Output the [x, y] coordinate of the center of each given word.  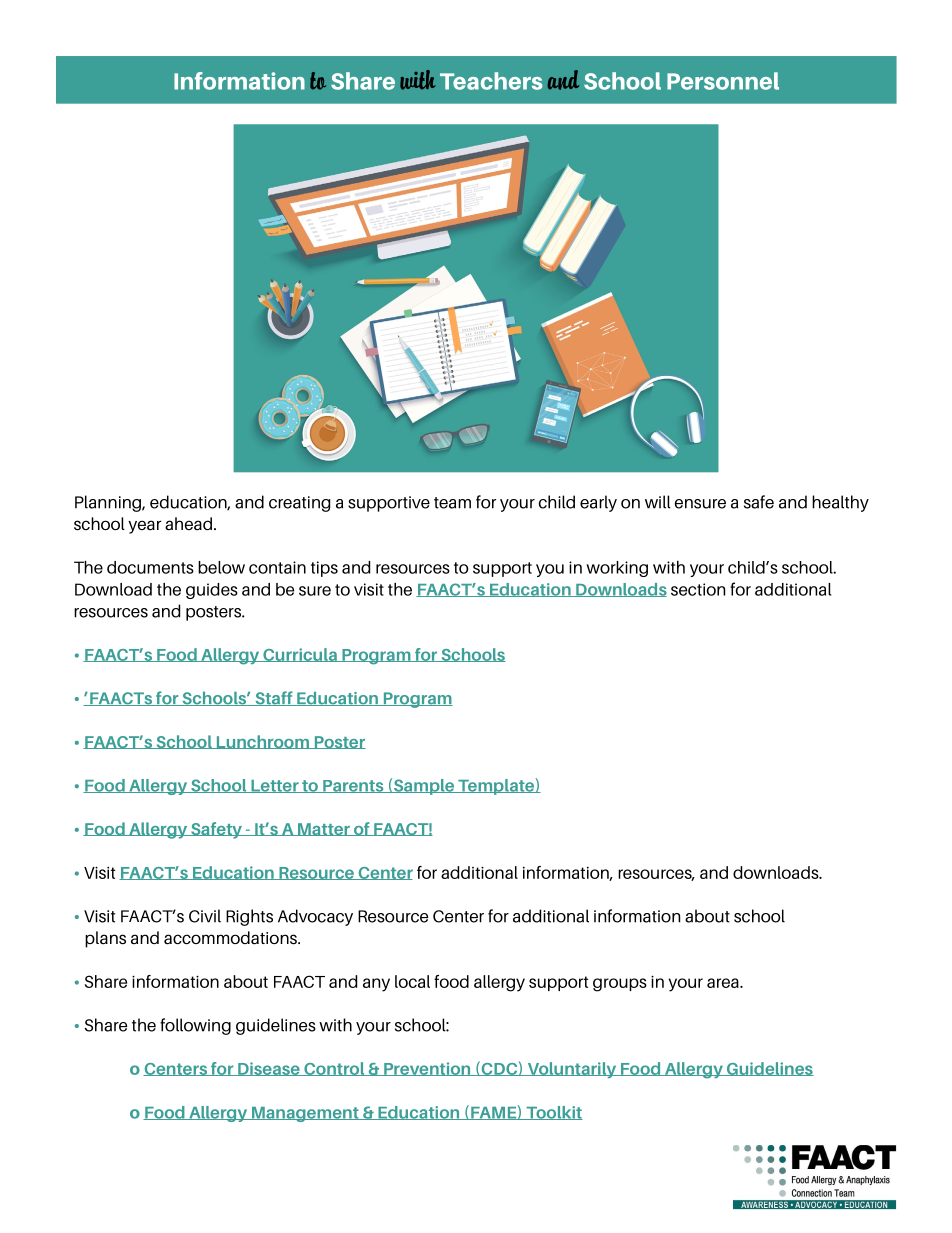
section [698, 589]
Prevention [427, 1069]
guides [212, 591]
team [452, 503]
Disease [269, 1069]
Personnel [723, 81]
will [658, 502]
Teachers [491, 81]
